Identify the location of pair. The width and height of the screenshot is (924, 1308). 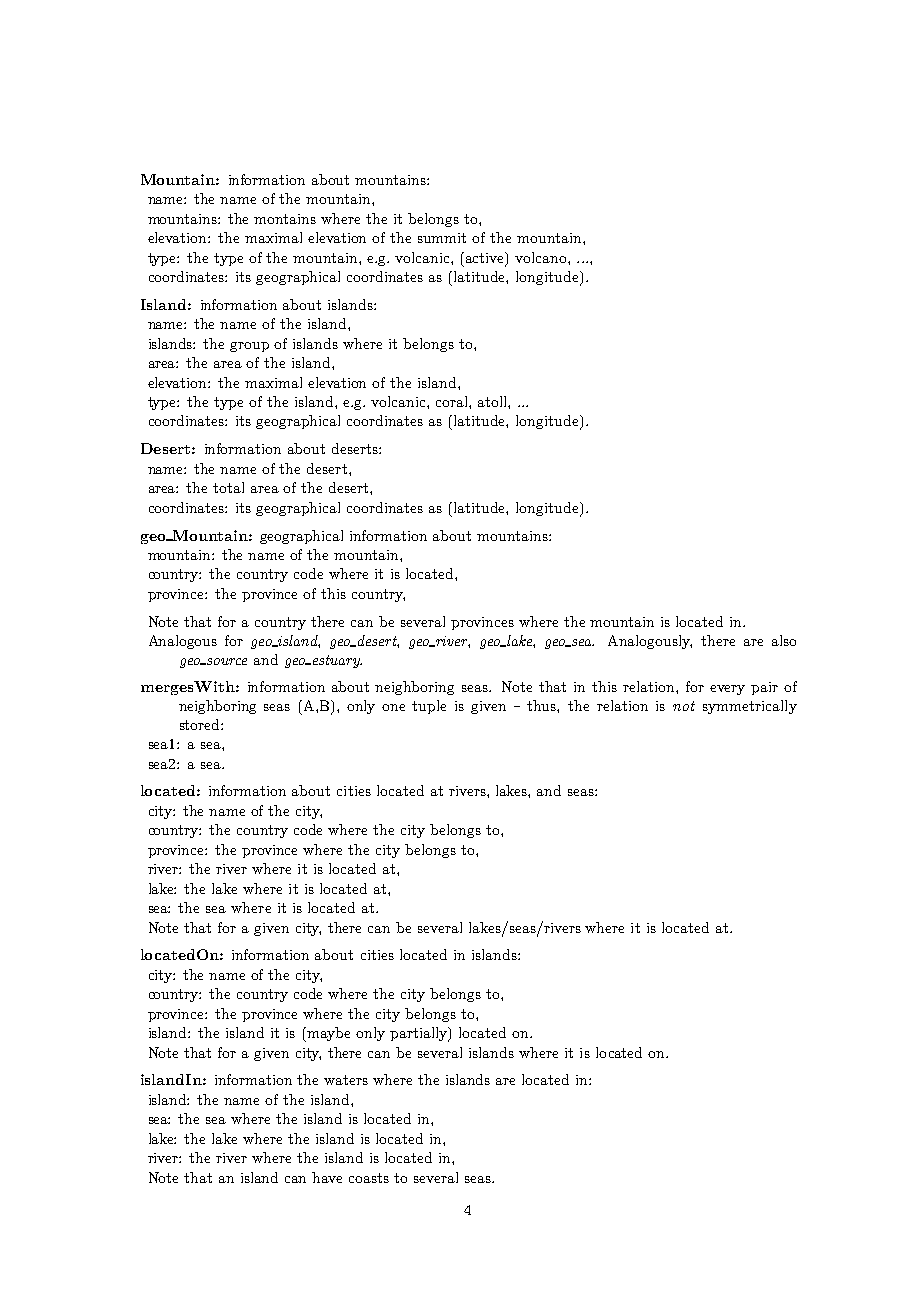
(764, 688).
